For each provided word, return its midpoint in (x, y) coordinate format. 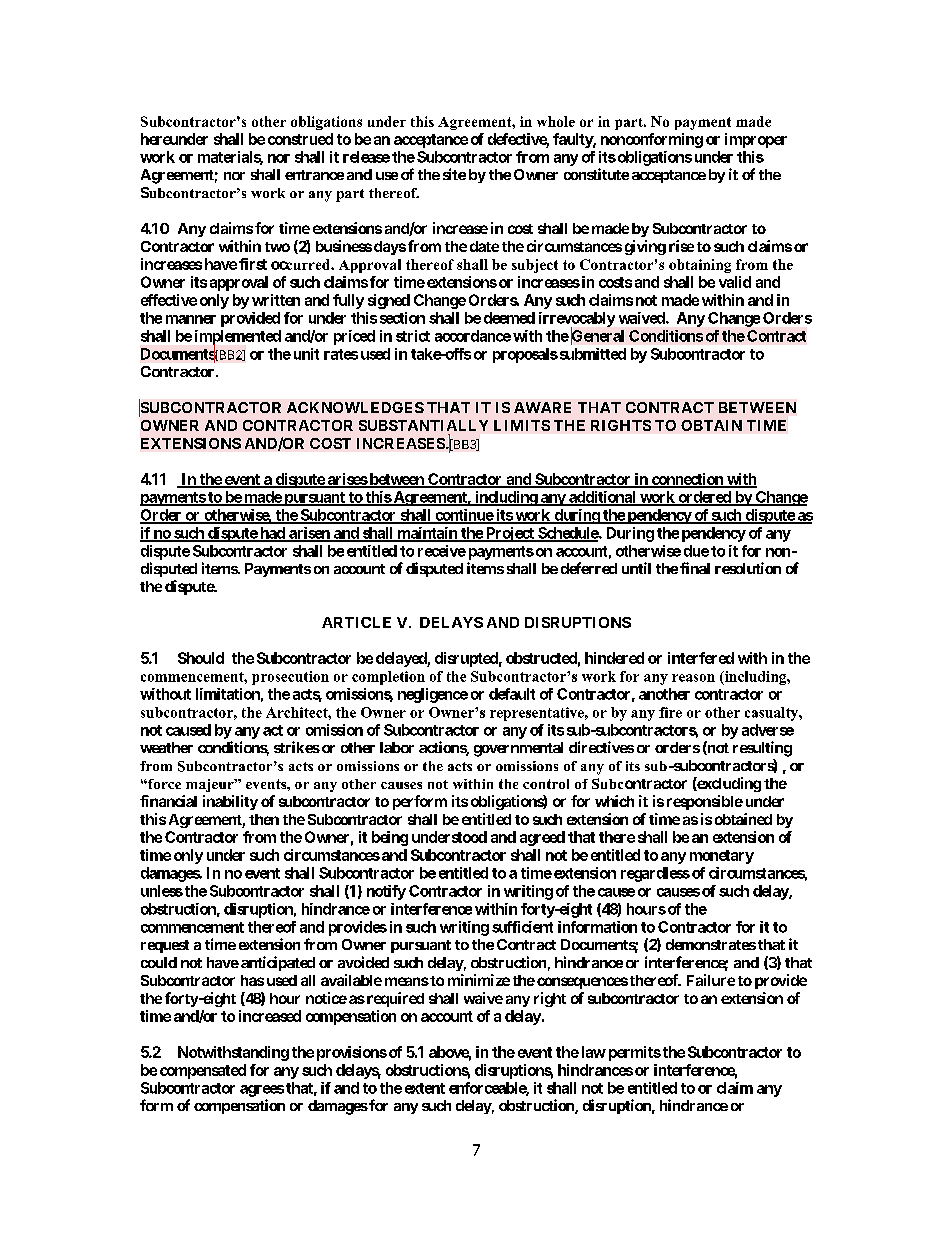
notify (386, 892)
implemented (238, 338)
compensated (203, 1071)
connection (687, 480)
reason (693, 678)
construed (300, 139)
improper (756, 140)
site (454, 174)
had (272, 534)
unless (162, 891)
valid (735, 282)
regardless (655, 874)
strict (413, 336)
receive (442, 551)
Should (201, 658)
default (512, 694)
